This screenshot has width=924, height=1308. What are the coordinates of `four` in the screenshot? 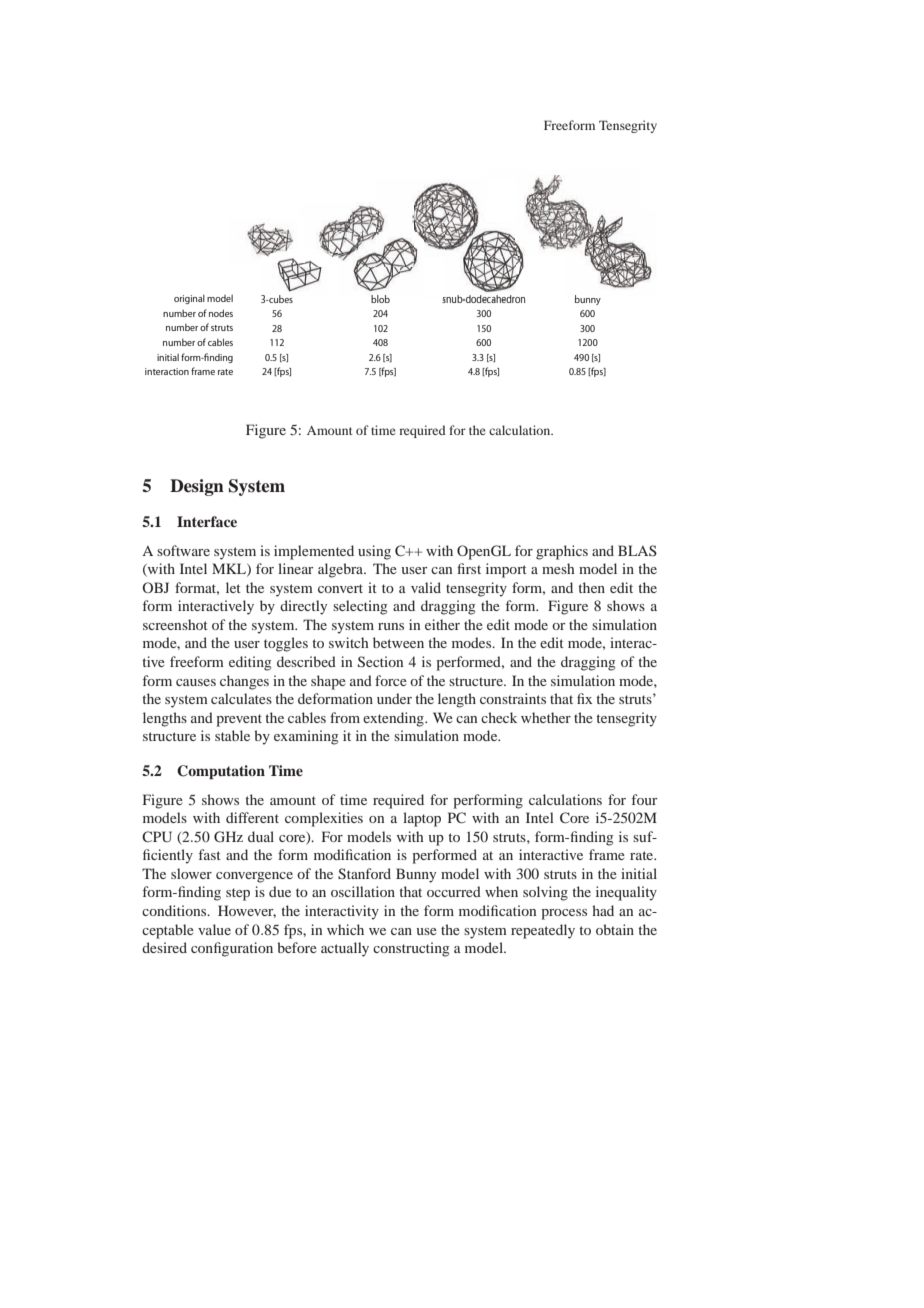 It's located at (645, 799).
